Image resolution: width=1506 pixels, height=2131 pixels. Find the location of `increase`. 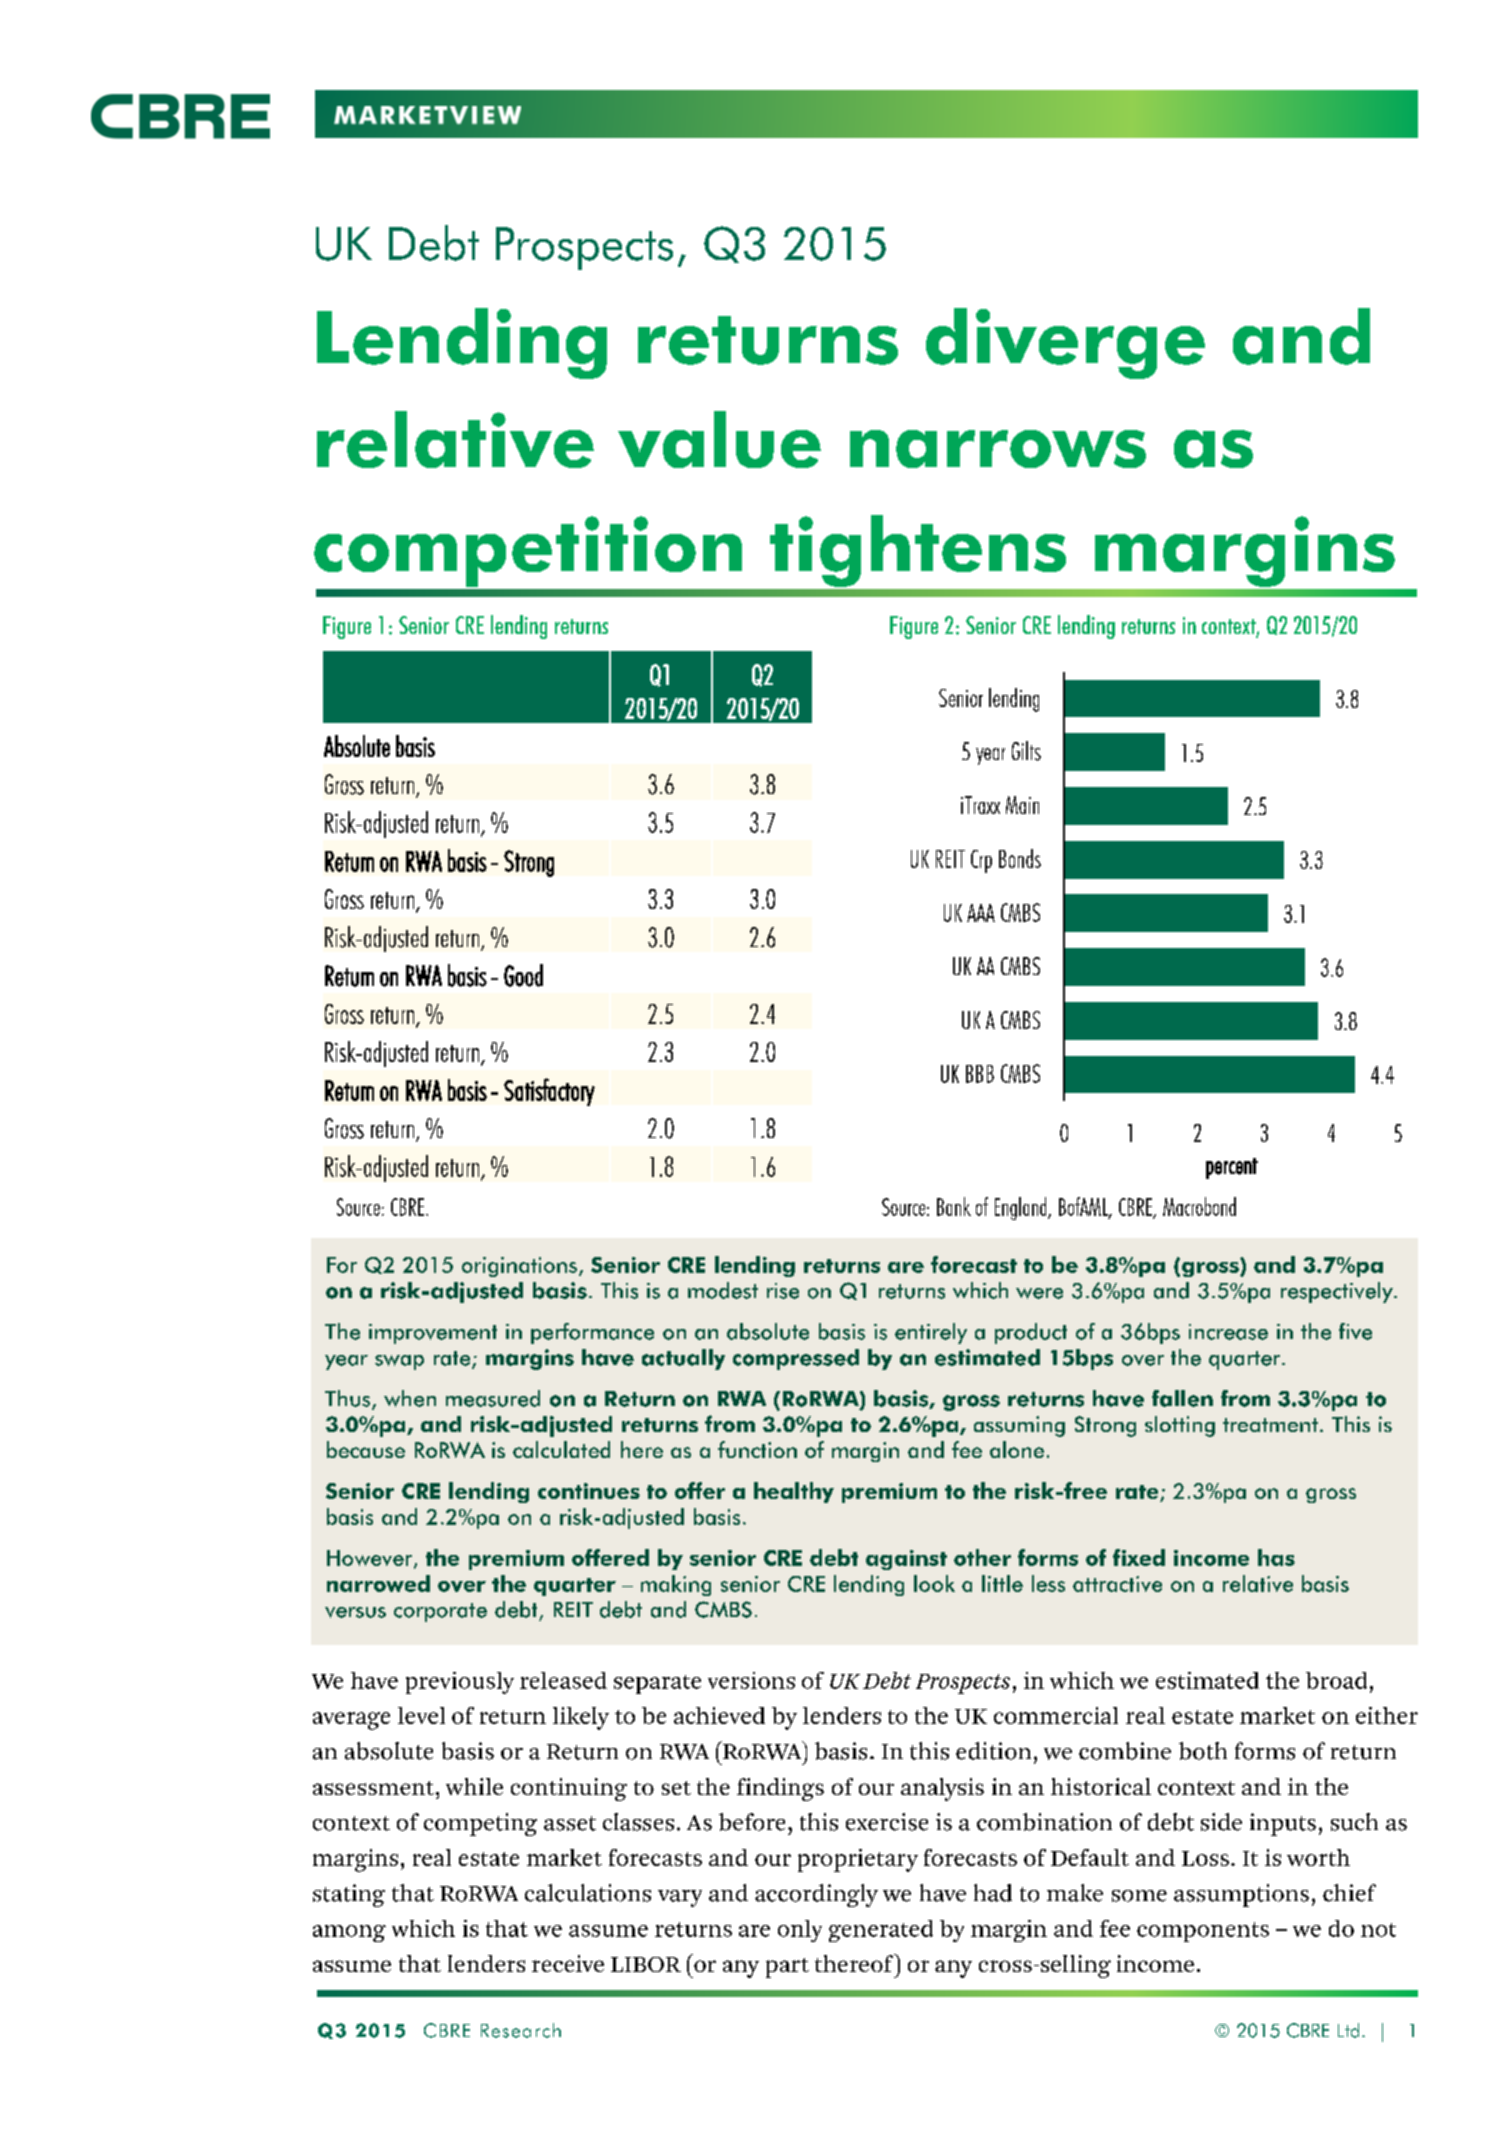

increase is located at coordinates (1228, 1332).
